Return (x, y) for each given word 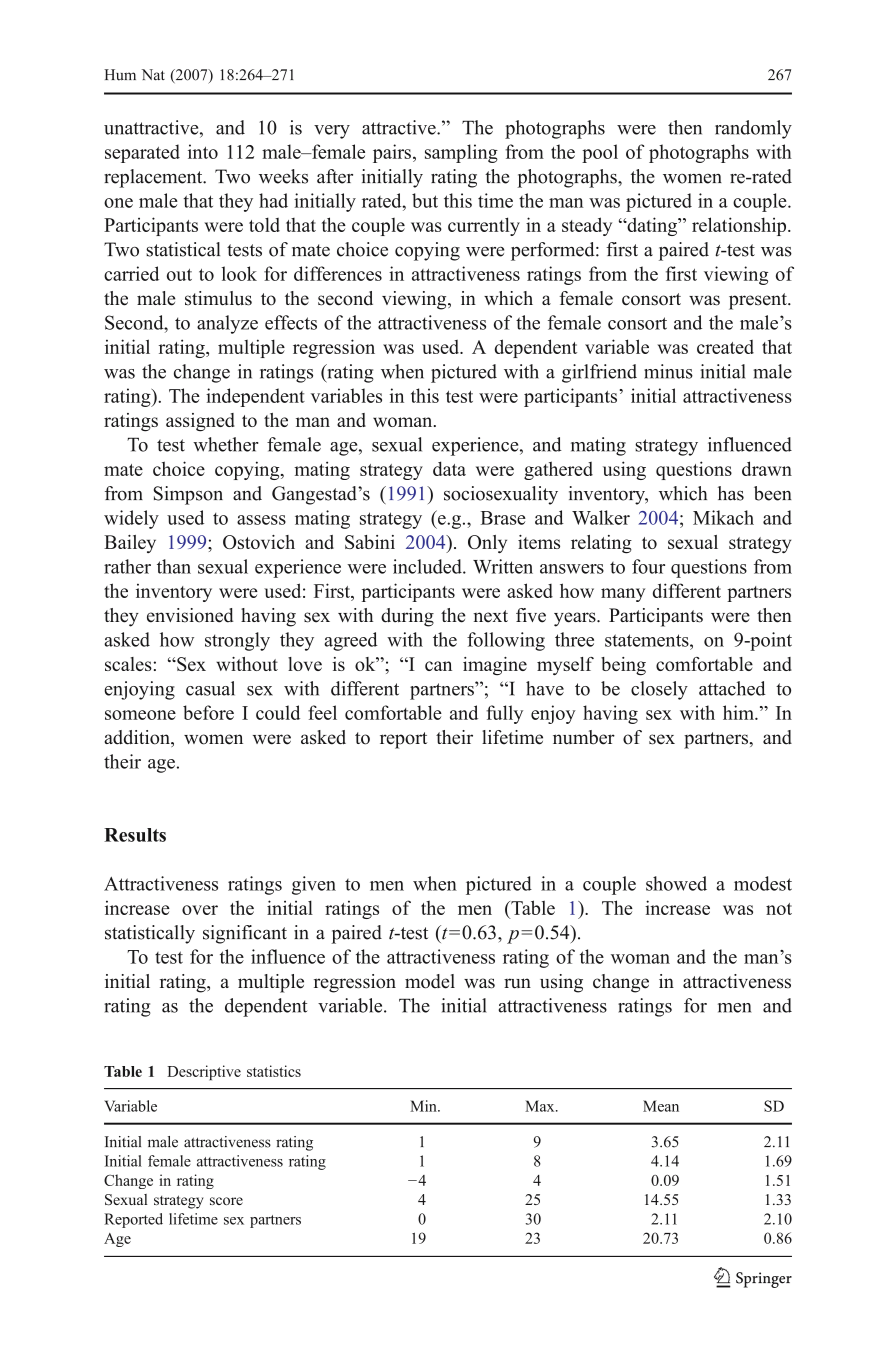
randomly (753, 129)
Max (541, 1106)
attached (732, 688)
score (226, 1201)
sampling (461, 153)
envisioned (190, 615)
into (203, 151)
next (490, 616)
